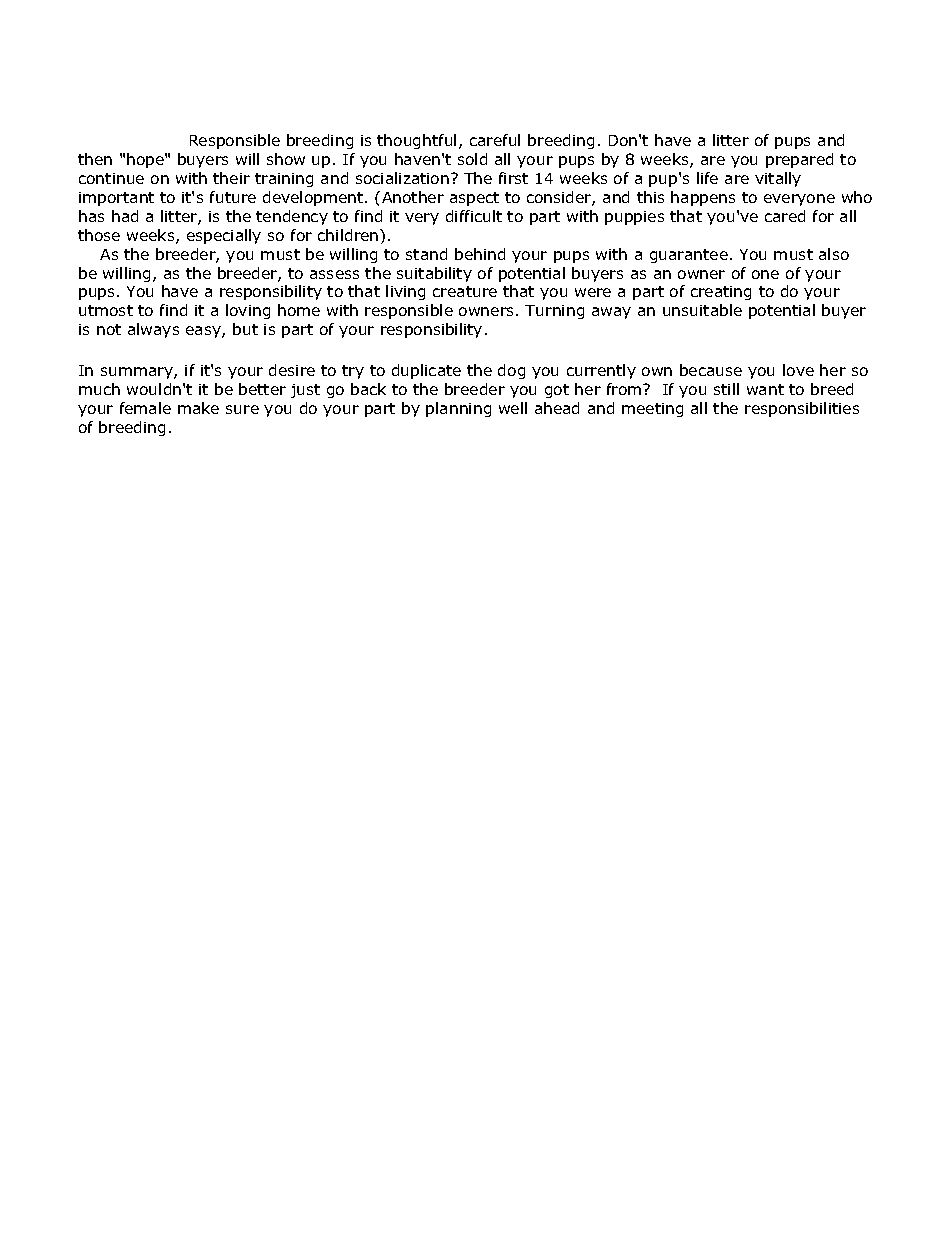  Describe the element at coordinates (495, 140) in the image. I see `careful` at that location.
